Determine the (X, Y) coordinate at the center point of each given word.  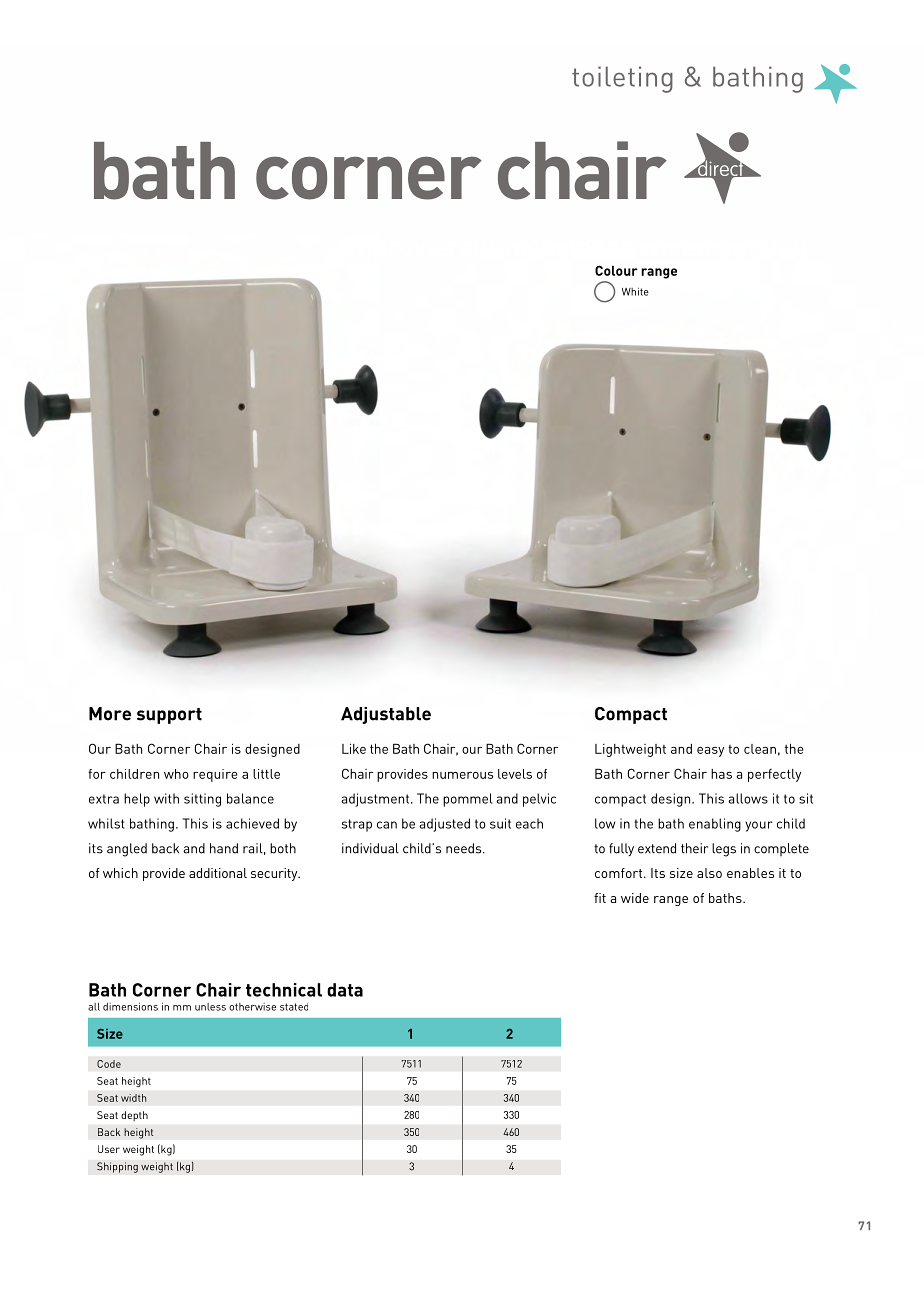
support (169, 716)
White (635, 291)
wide (635, 898)
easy (710, 752)
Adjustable (386, 715)
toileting (622, 79)
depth (134, 1116)
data (345, 990)
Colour (616, 270)
